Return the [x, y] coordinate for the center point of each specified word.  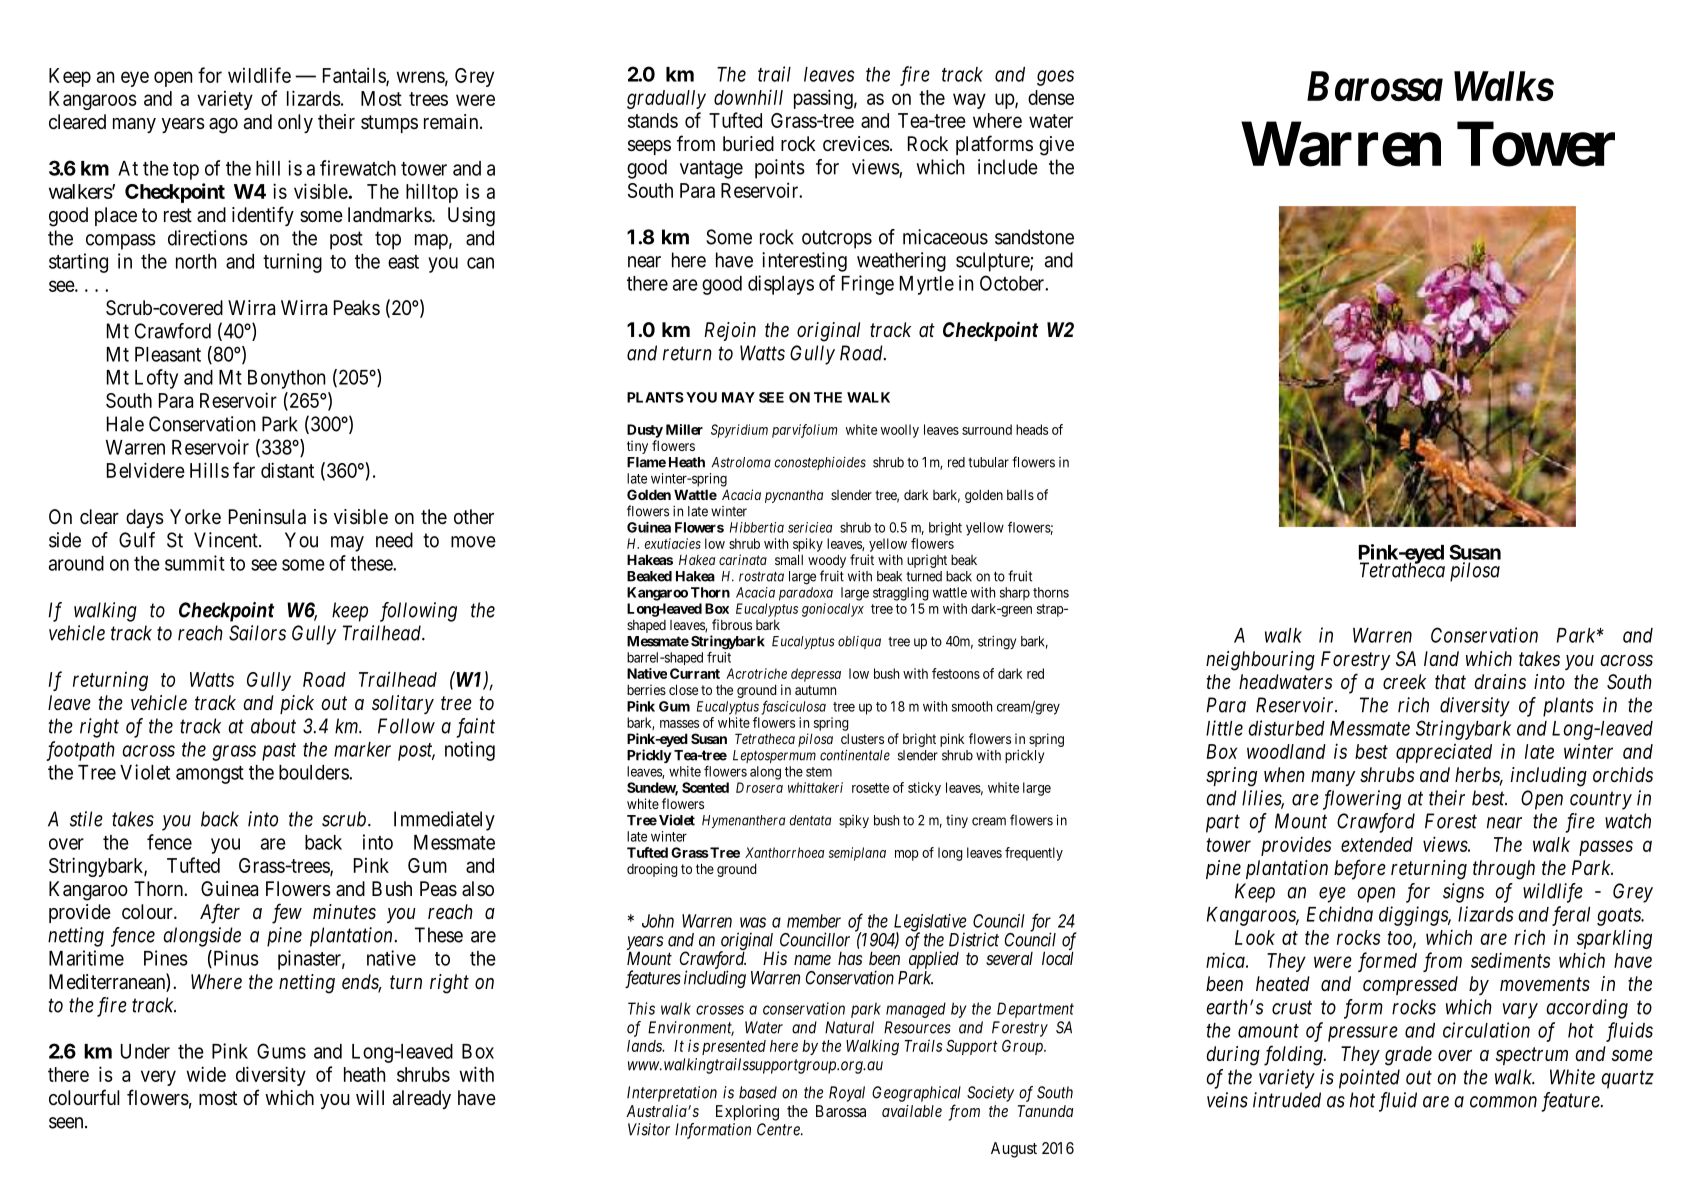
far [244, 470]
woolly [900, 431]
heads [1032, 429]
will [370, 1097]
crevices [856, 144]
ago [223, 126]
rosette [870, 788]
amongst [210, 775]
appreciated [1444, 753]
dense [1051, 97]
